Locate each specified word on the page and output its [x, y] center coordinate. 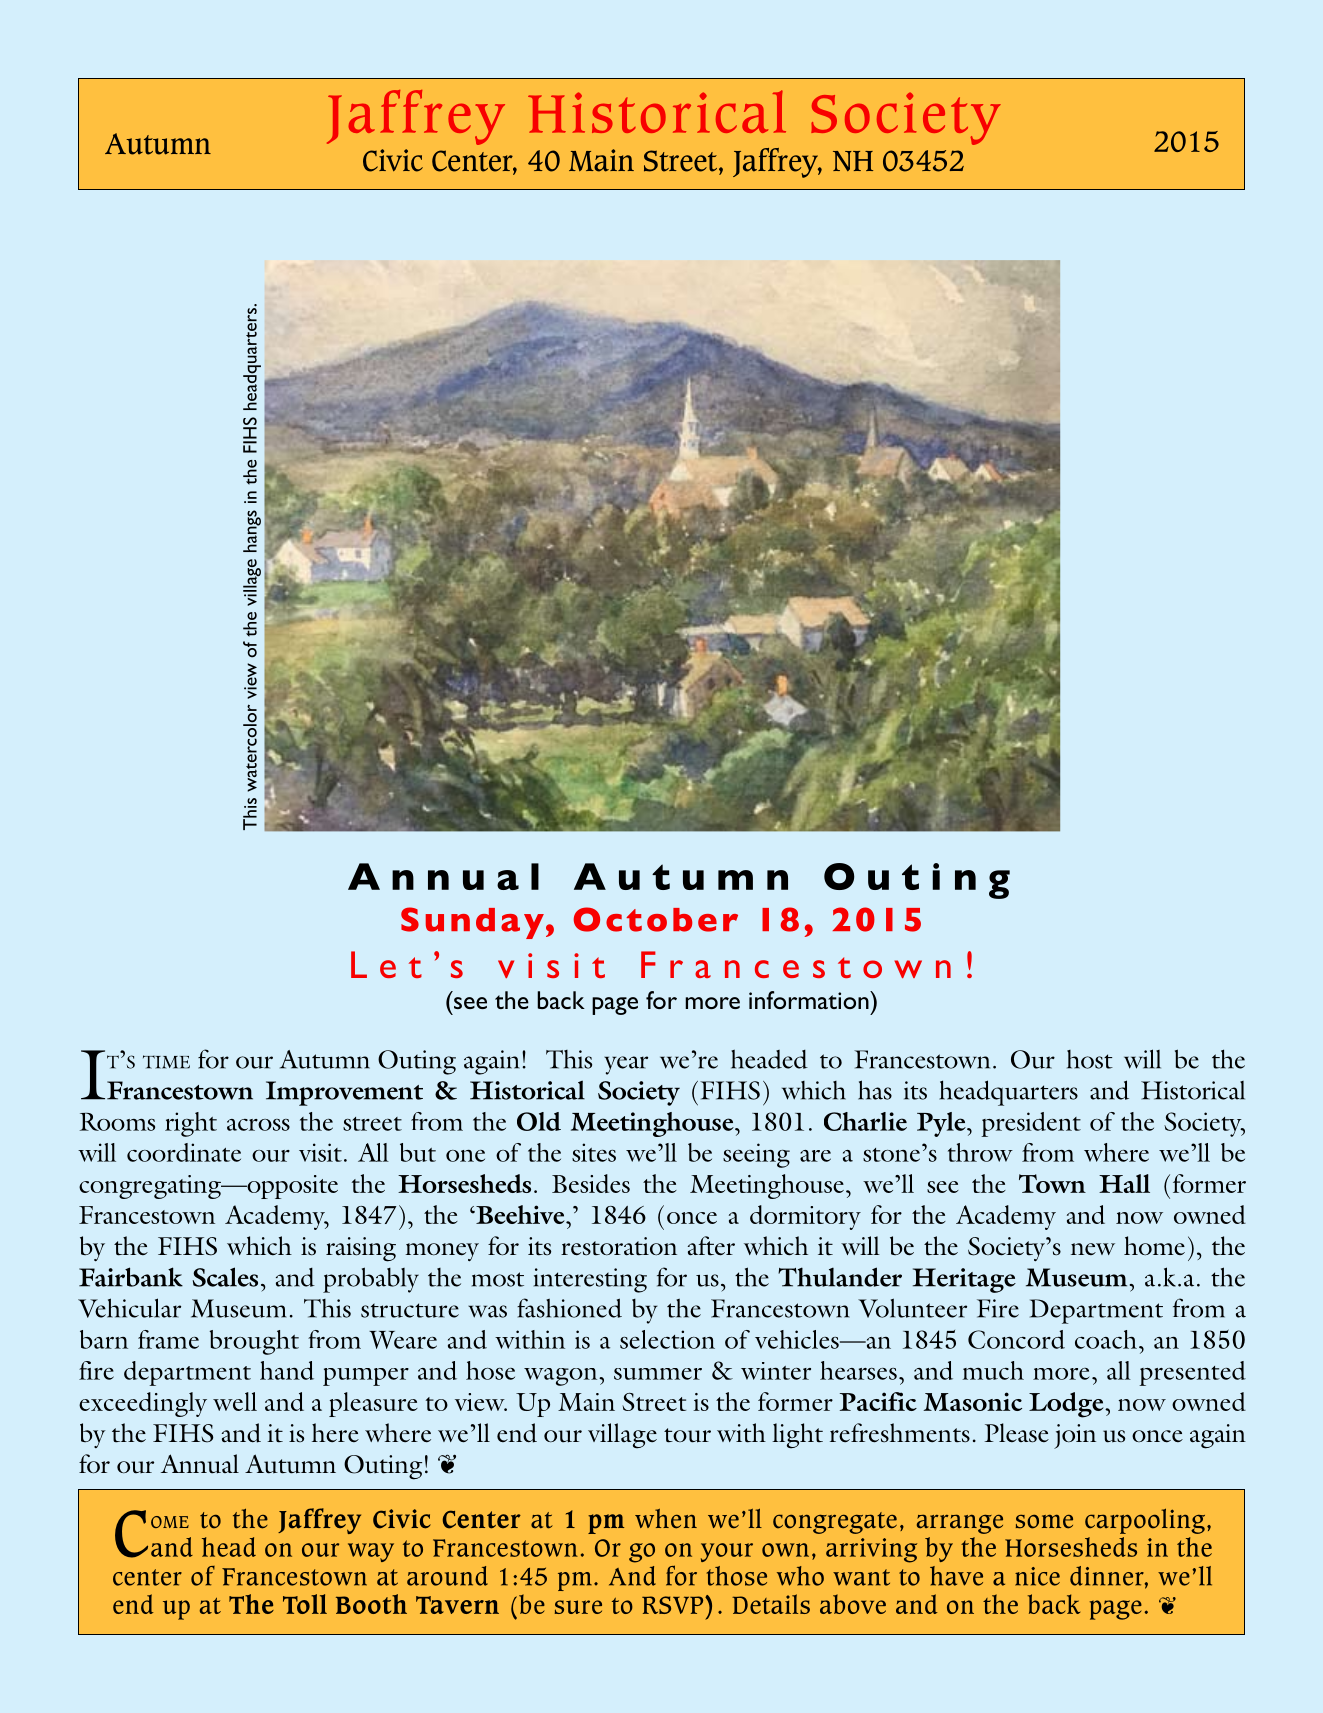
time [166, 1062]
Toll [305, 1604]
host [1090, 1059]
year [626, 1065]
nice [1037, 1576]
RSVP [674, 1605]
